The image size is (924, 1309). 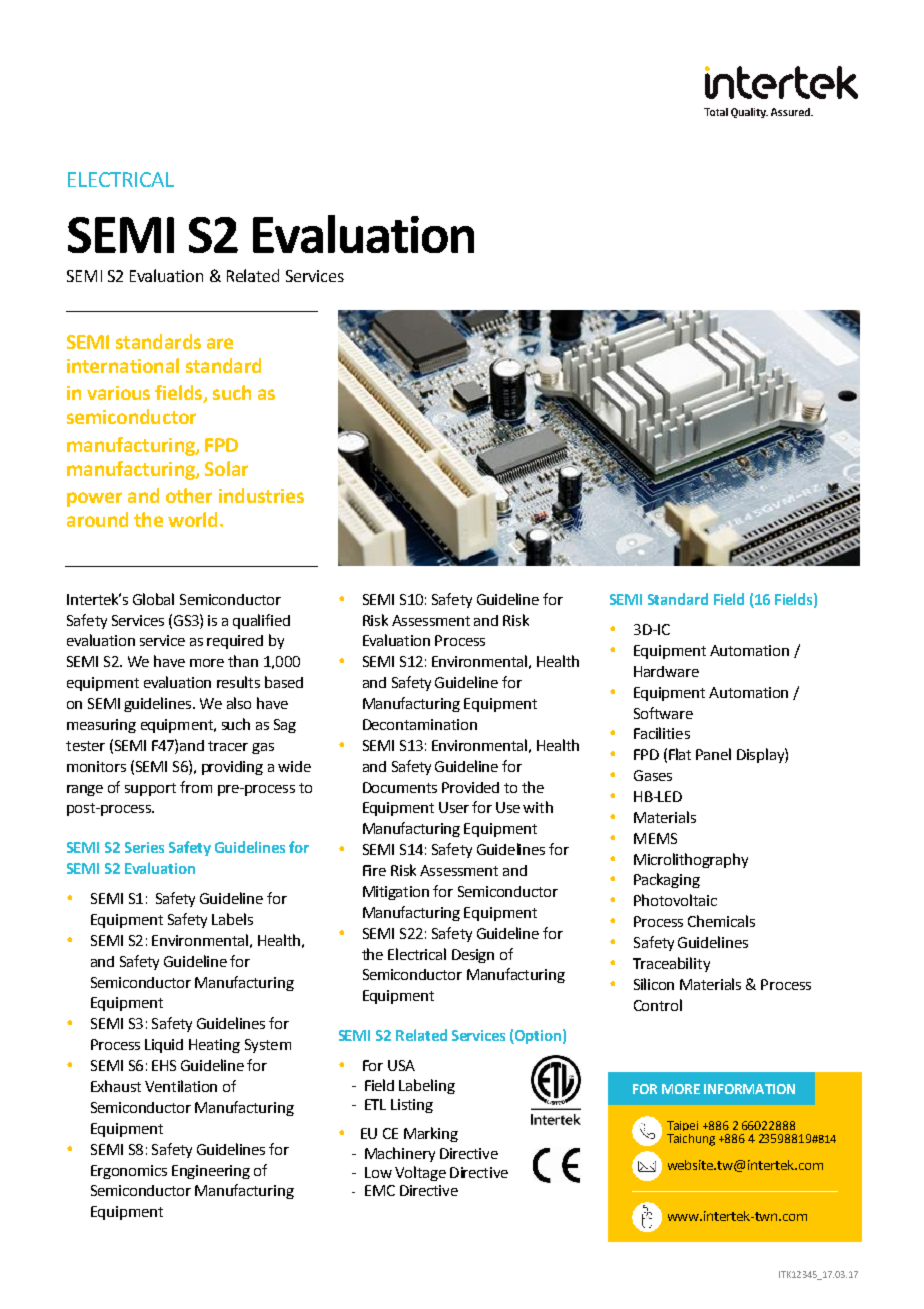 What do you see at coordinates (261, 495) in the screenshot?
I see `industries` at bounding box center [261, 495].
